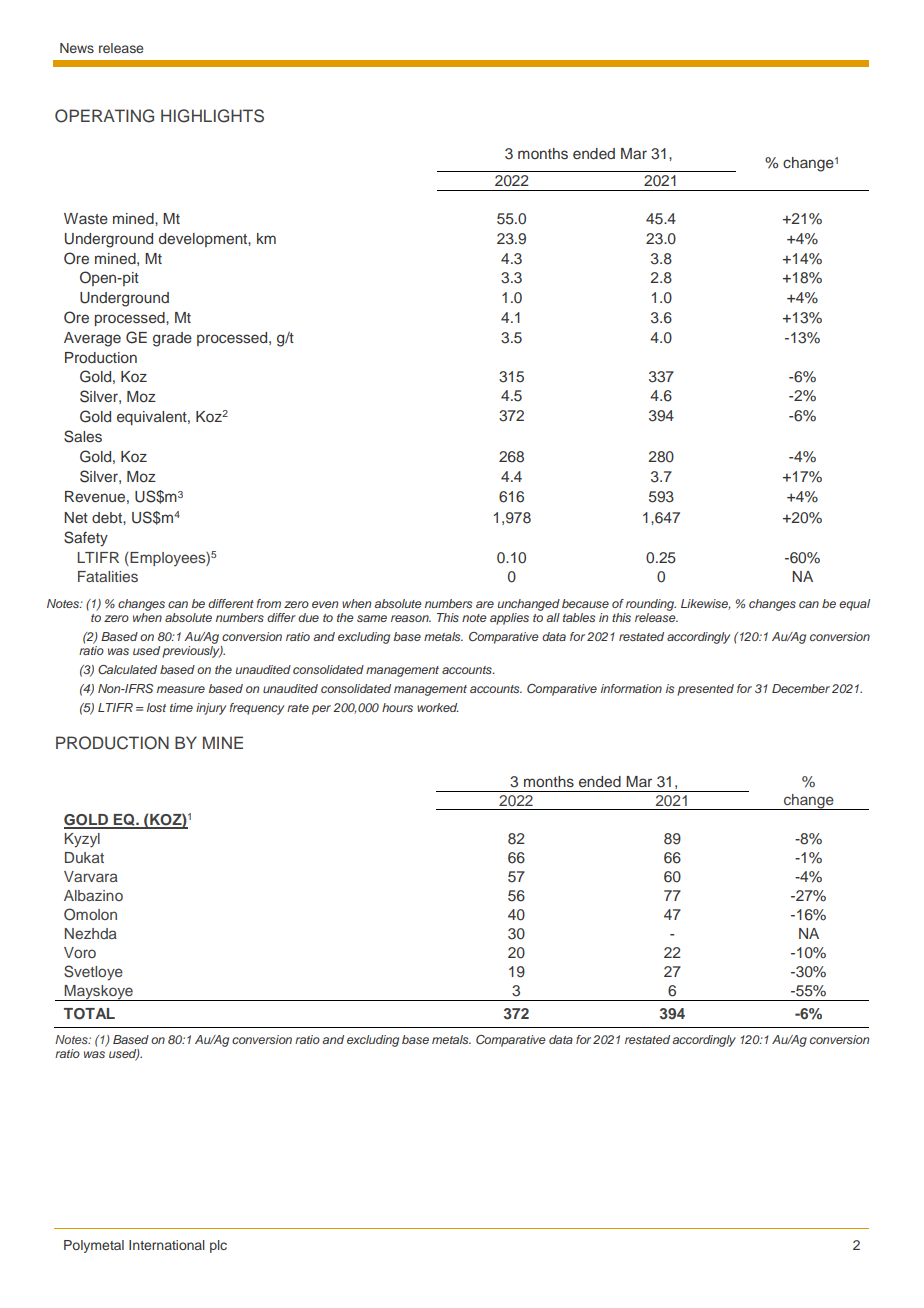 The height and width of the screenshot is (1308, 924). I want to click on OPERATING, so click(104, 116).
